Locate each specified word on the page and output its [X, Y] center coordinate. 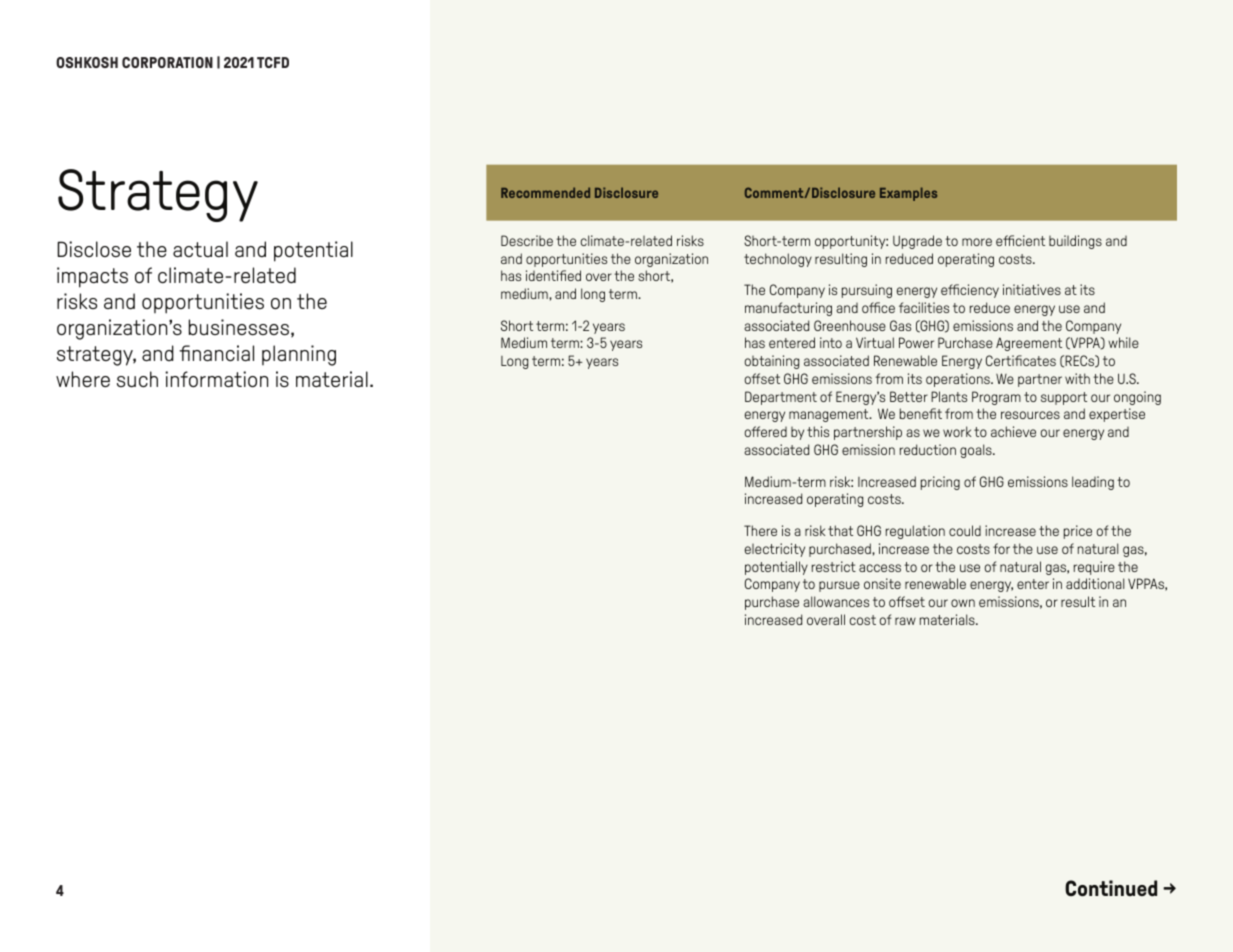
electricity [775, 550]
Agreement [1029, 344]
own [963, 603]
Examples [908, 194]
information [216, 379]
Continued [1111, 888]
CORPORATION [167, 62]
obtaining [772, 362]
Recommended [545, 192]
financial [216, 353]
